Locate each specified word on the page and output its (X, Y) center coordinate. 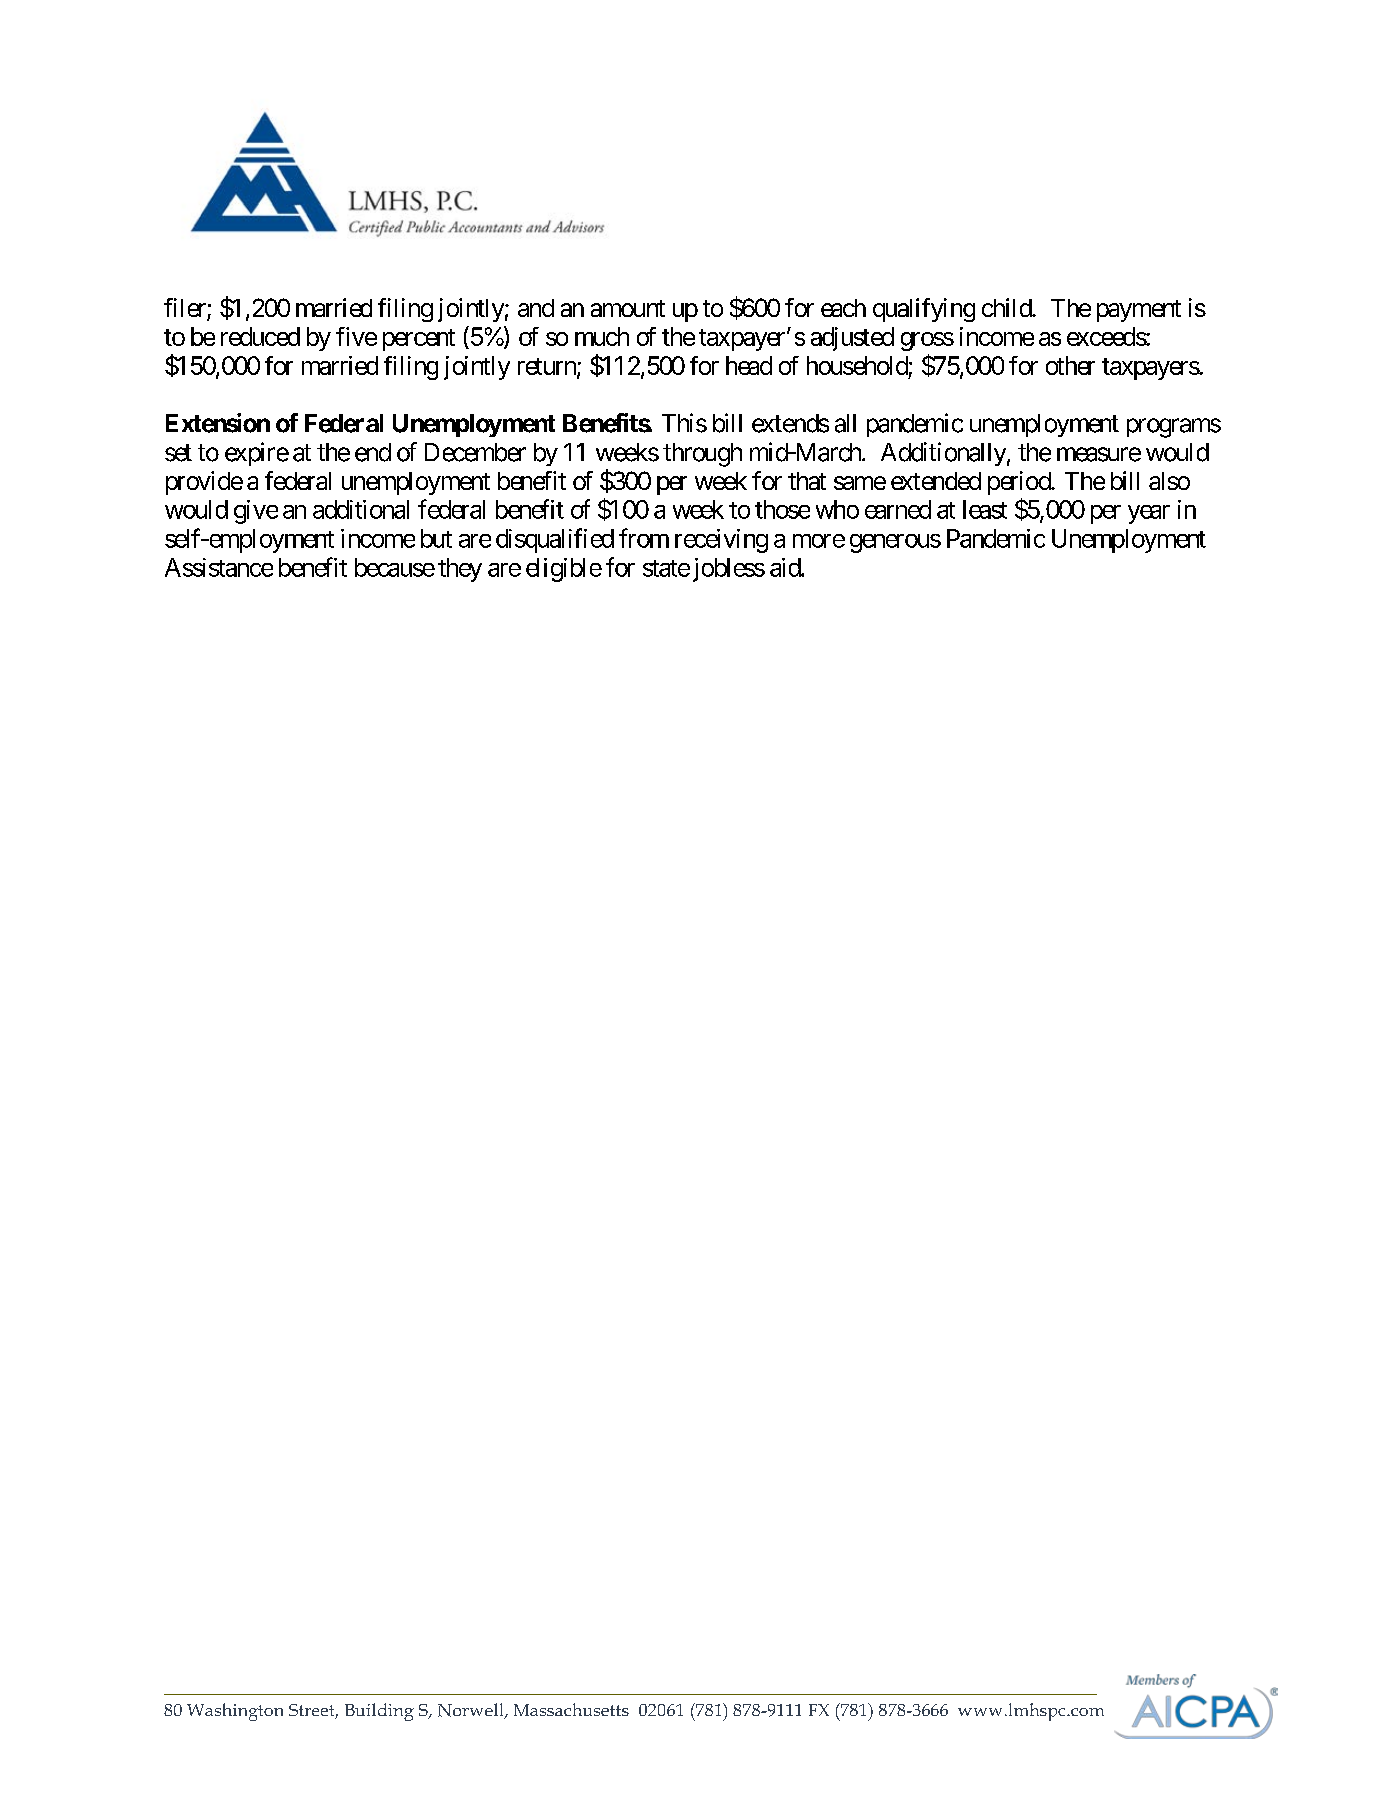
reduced (260, 336)
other (1070, 365)
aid (786, 567)
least (985, 509)
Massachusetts (571, 1709)
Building (379, 1712)
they (460, 570)
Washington (235, 1712)
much (602, 336)
